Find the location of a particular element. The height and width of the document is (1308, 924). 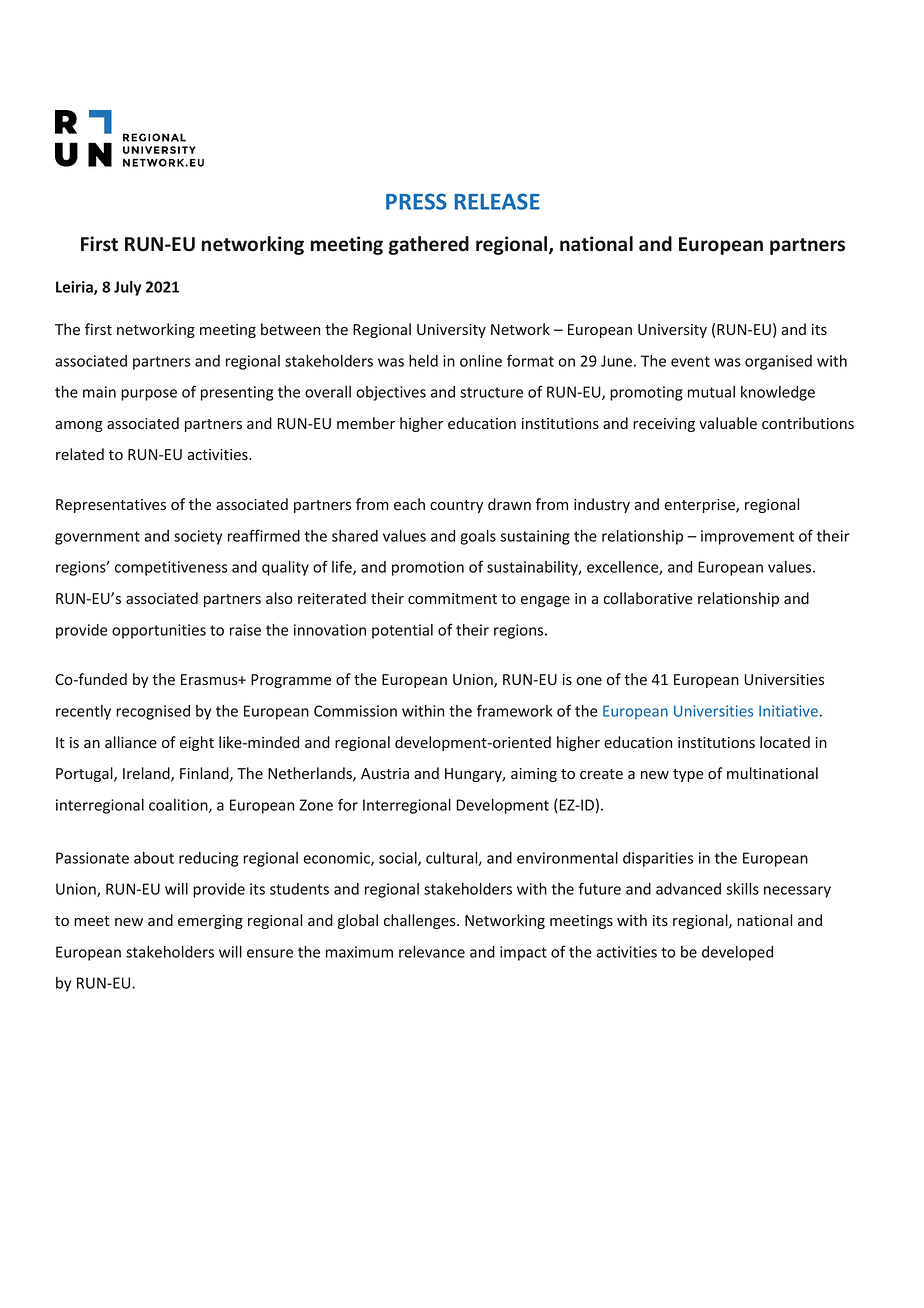

type is located at coordinates (688, 775).
